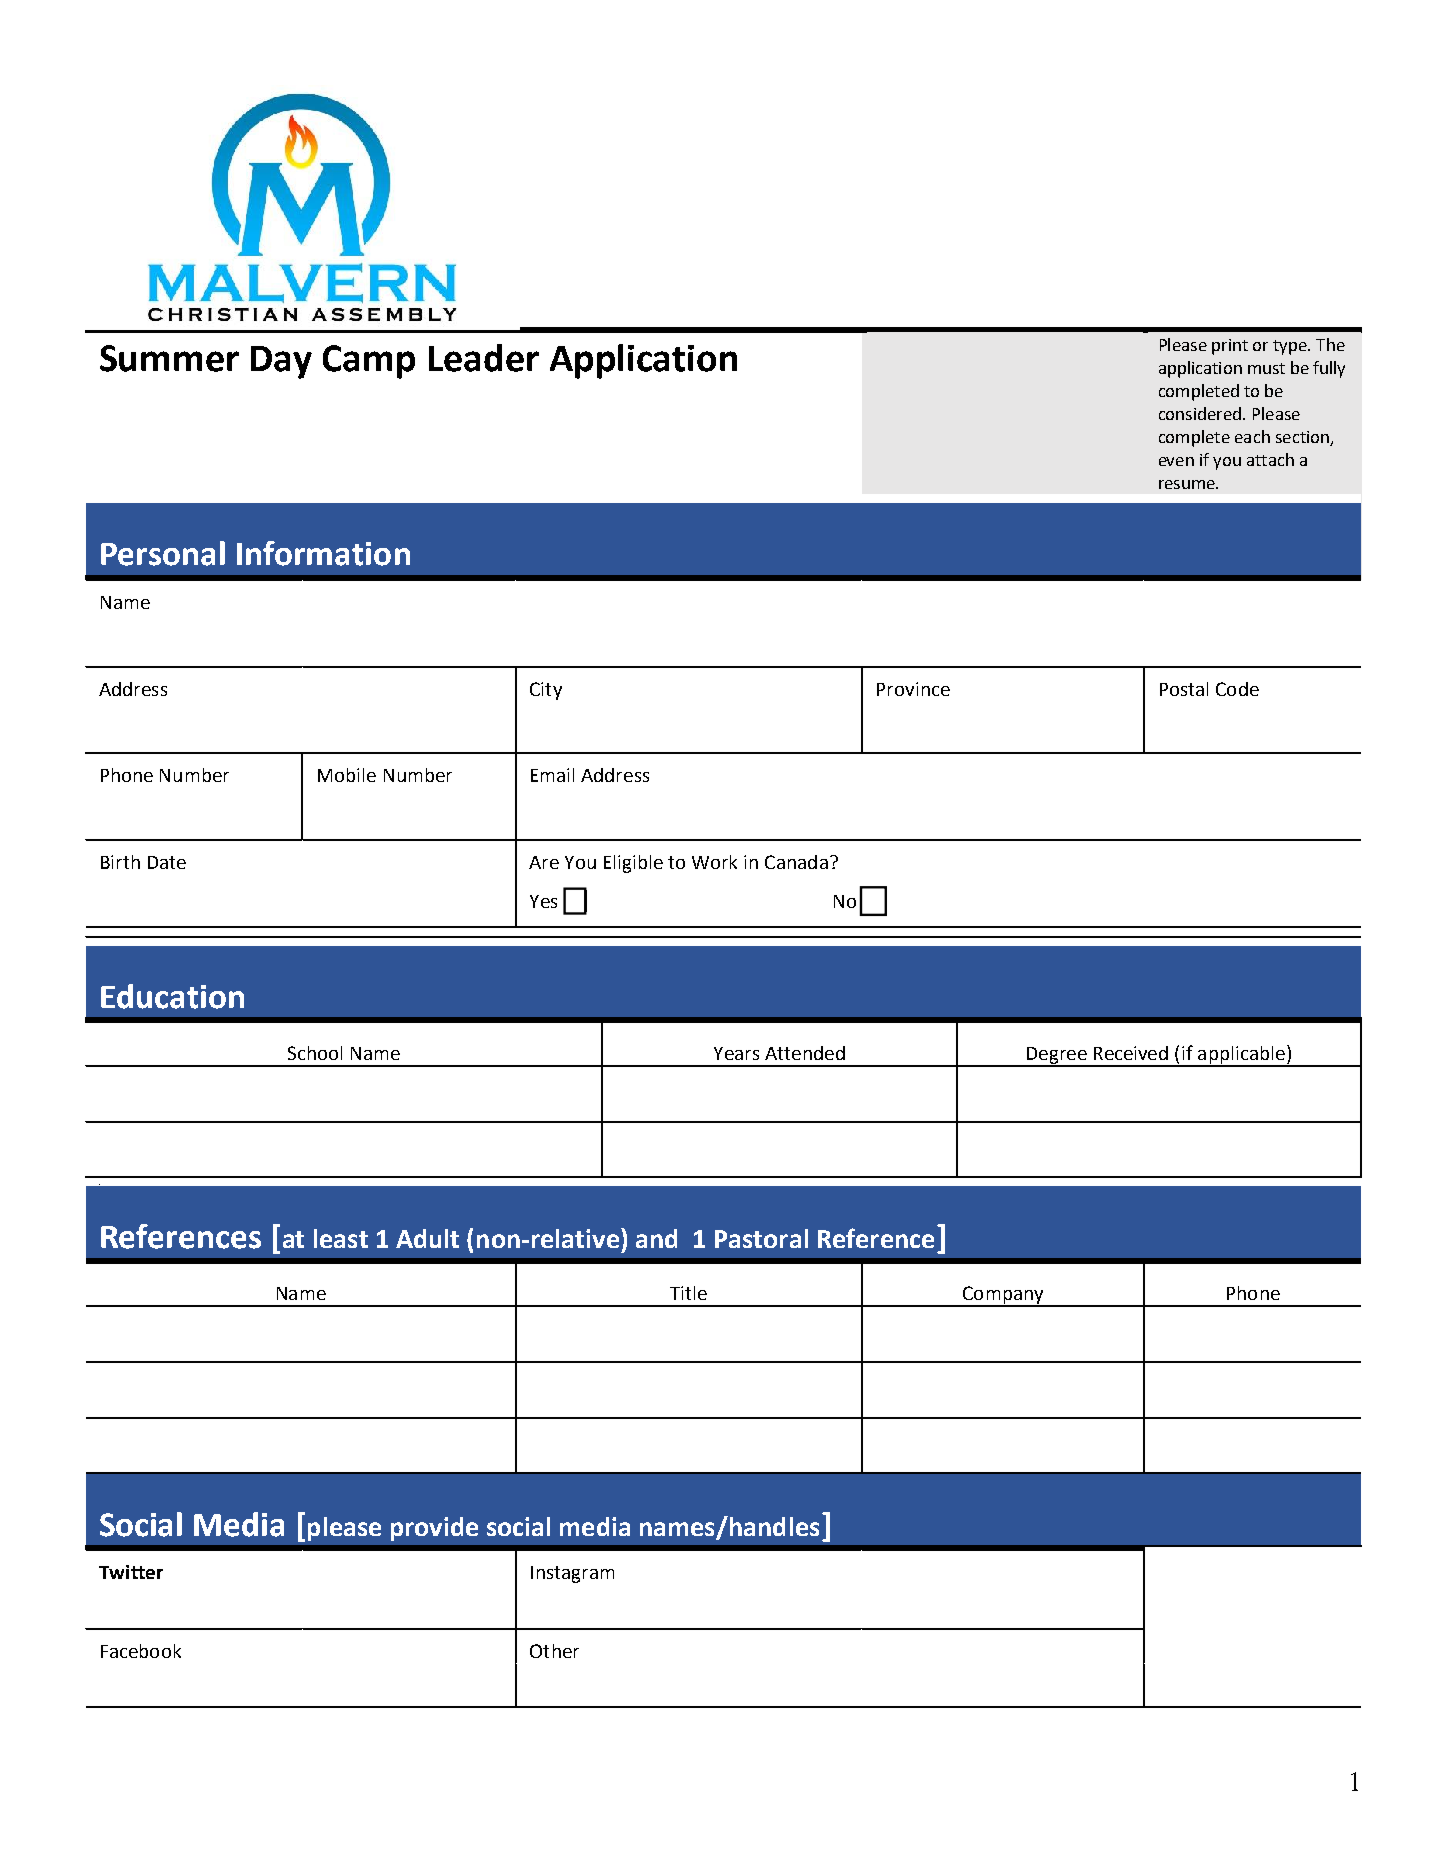 This image has height=1872, width=1447. Describe the element at coordinates (554, 1651) in the image. I see `Other` at that location.
